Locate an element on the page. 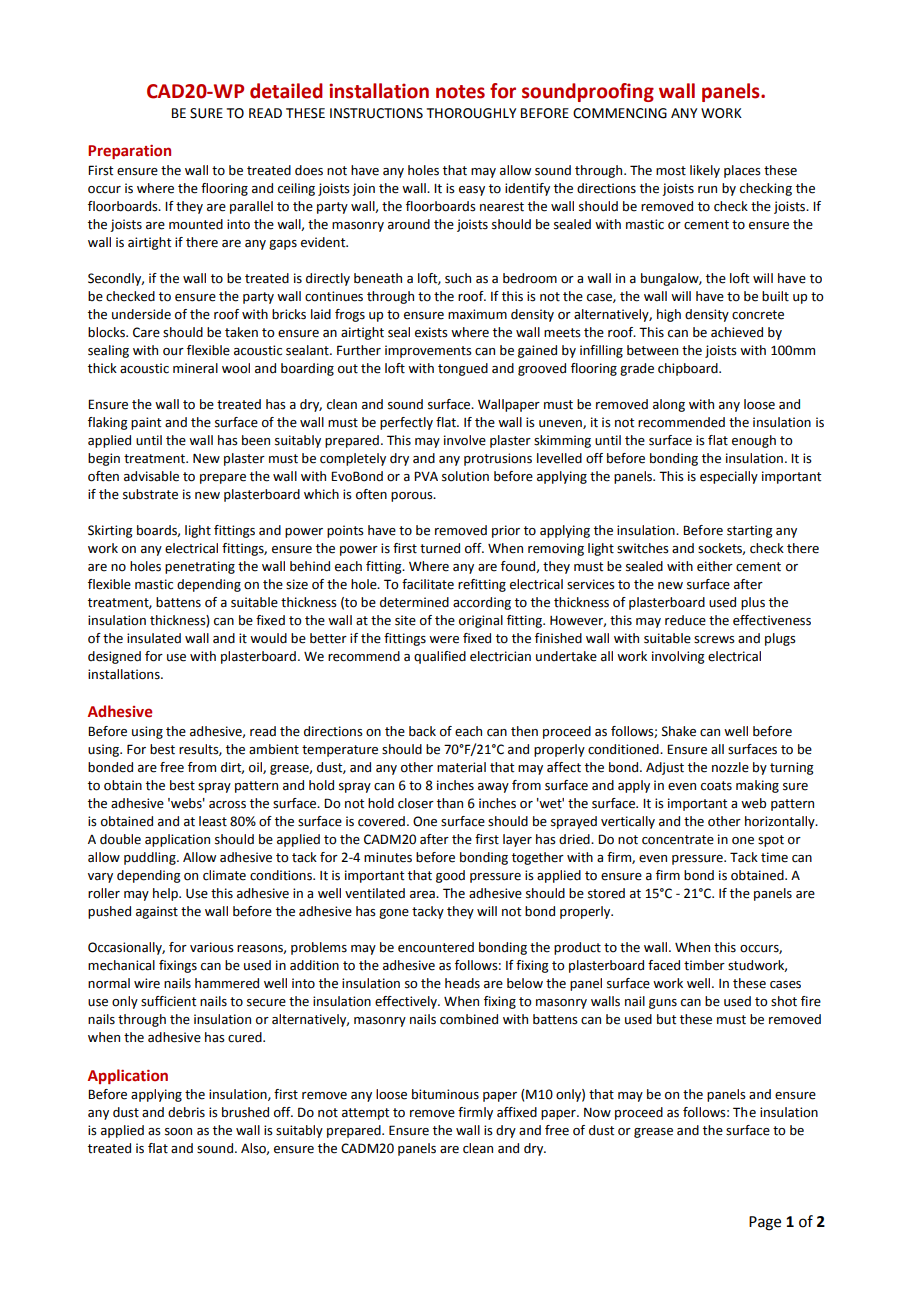 This image has height=1308, width=924. bituminous is located at coordinates (445, 1094).
